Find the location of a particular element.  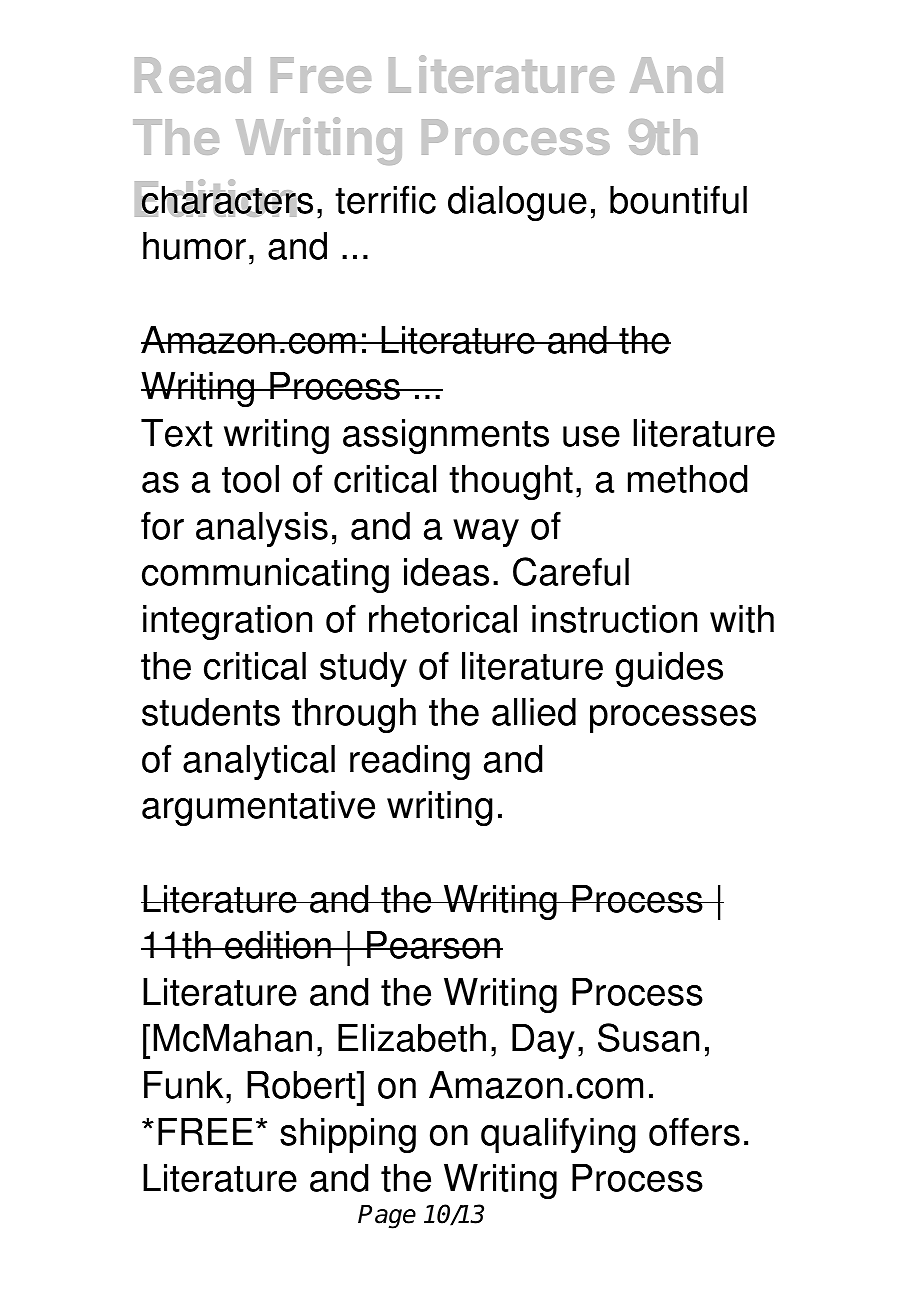

analysis is located at coordinates (262, 529).
